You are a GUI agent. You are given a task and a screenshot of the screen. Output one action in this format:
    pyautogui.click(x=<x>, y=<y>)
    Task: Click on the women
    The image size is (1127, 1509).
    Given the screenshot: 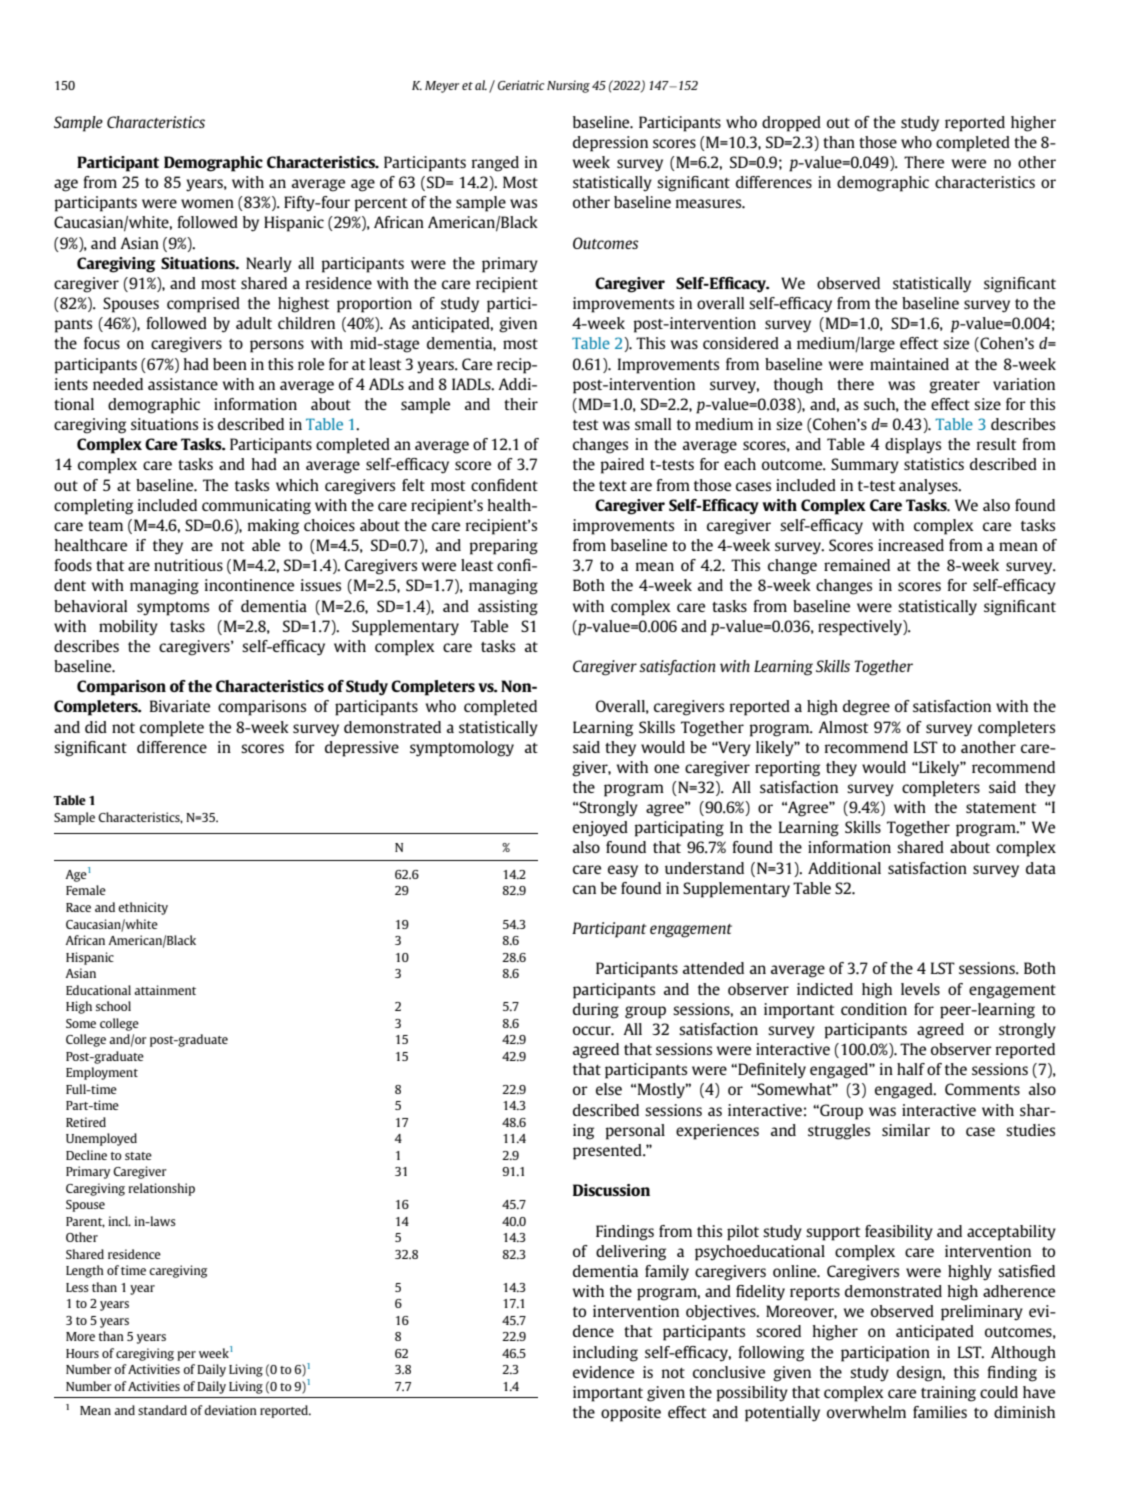 What is the action you would take?
    pyautogui.click(x=207, y=203)
